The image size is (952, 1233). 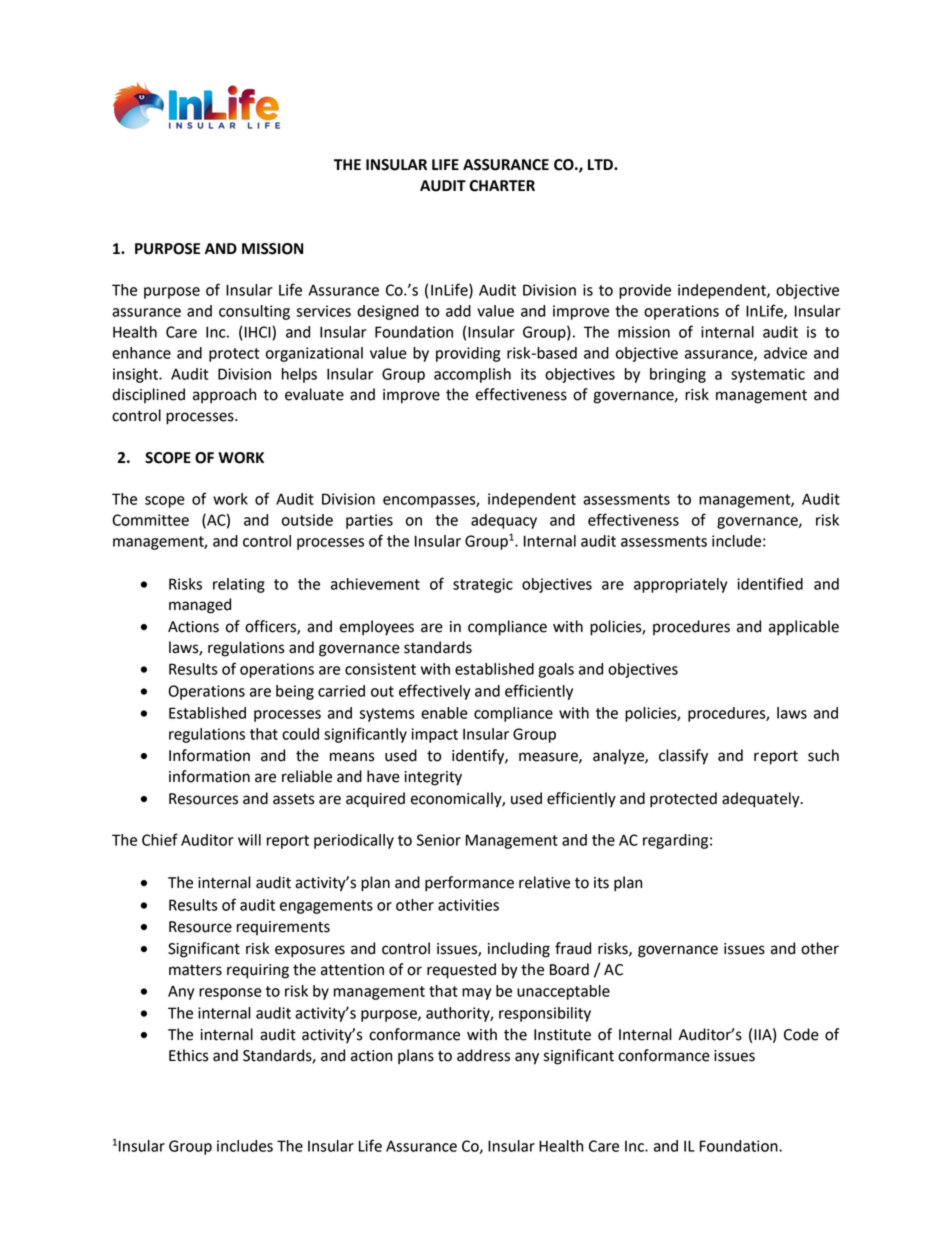 What do you see at coordinates (483, 1055) in the document?
I see `address` at bounding box center [483, 1055].
